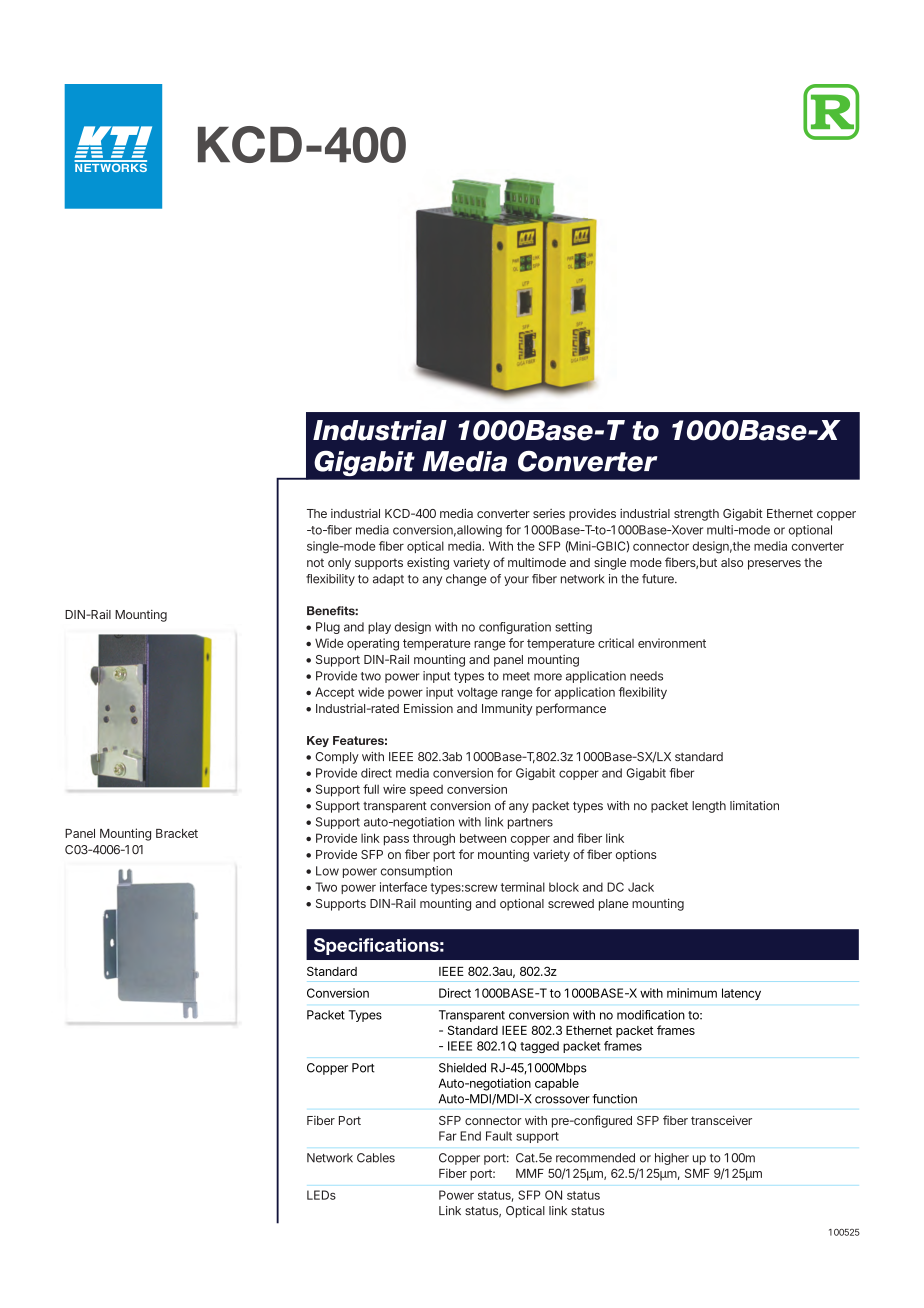 The image size is (924, 1308). I want to click on Cables, so click(376, 1158).
